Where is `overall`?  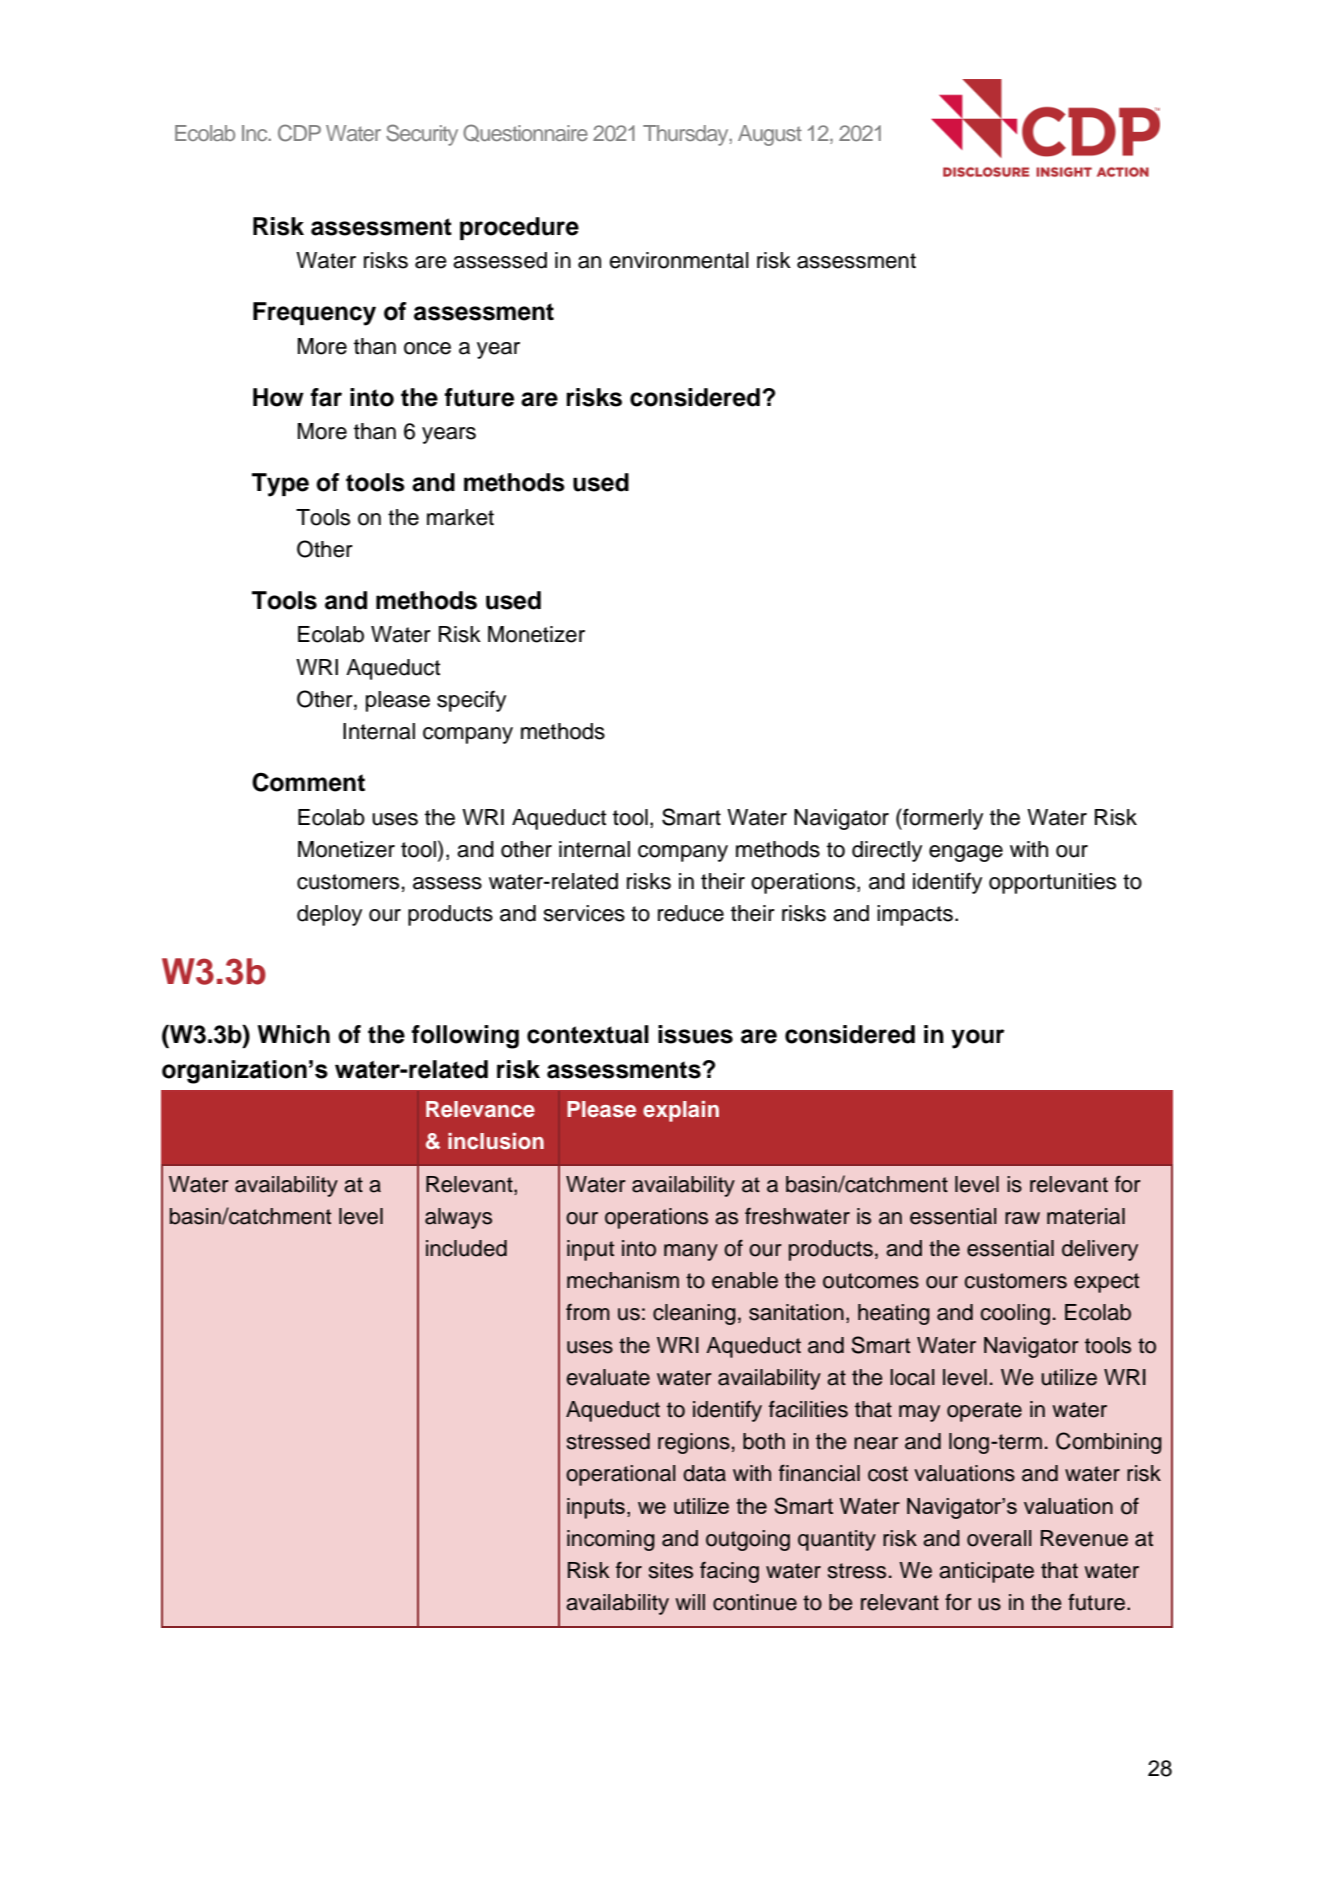 overall is located at coordinates (999, 1538).
